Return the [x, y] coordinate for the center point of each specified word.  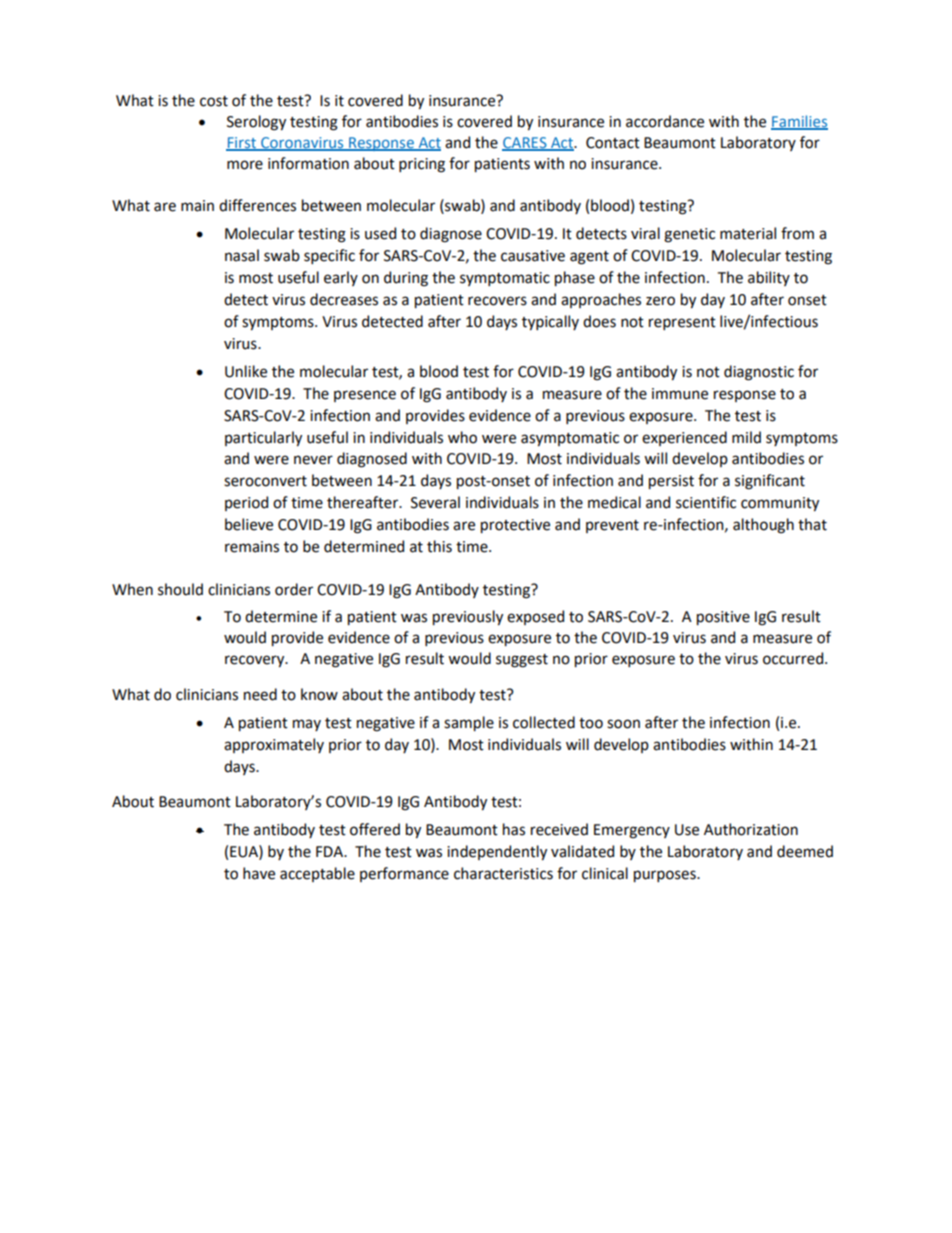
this [439, 546]
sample [469, 723]
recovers [497, 301]
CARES [525, 143]
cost [214, 101]
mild [746, 437]
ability [769, 278]
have [259, 873]
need [260, 694]
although [763, 526]
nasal [242, 255]
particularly [263, 438]
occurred [794, 658]
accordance [665, 121]
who [462, 437]
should [180, 589]
